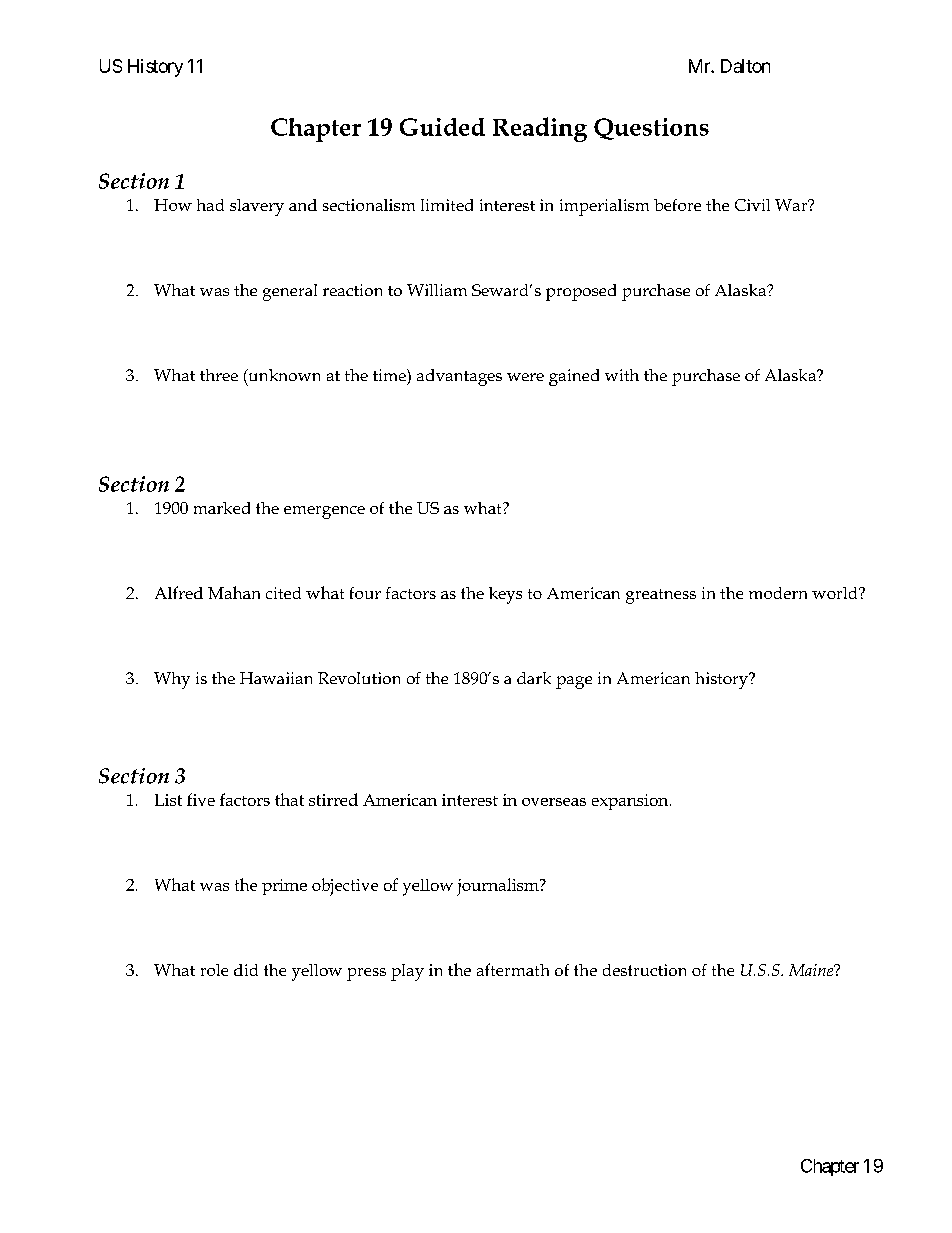 The width and height of the screenshot is (952, 1233). I want to click on did, so click(246, 970).
